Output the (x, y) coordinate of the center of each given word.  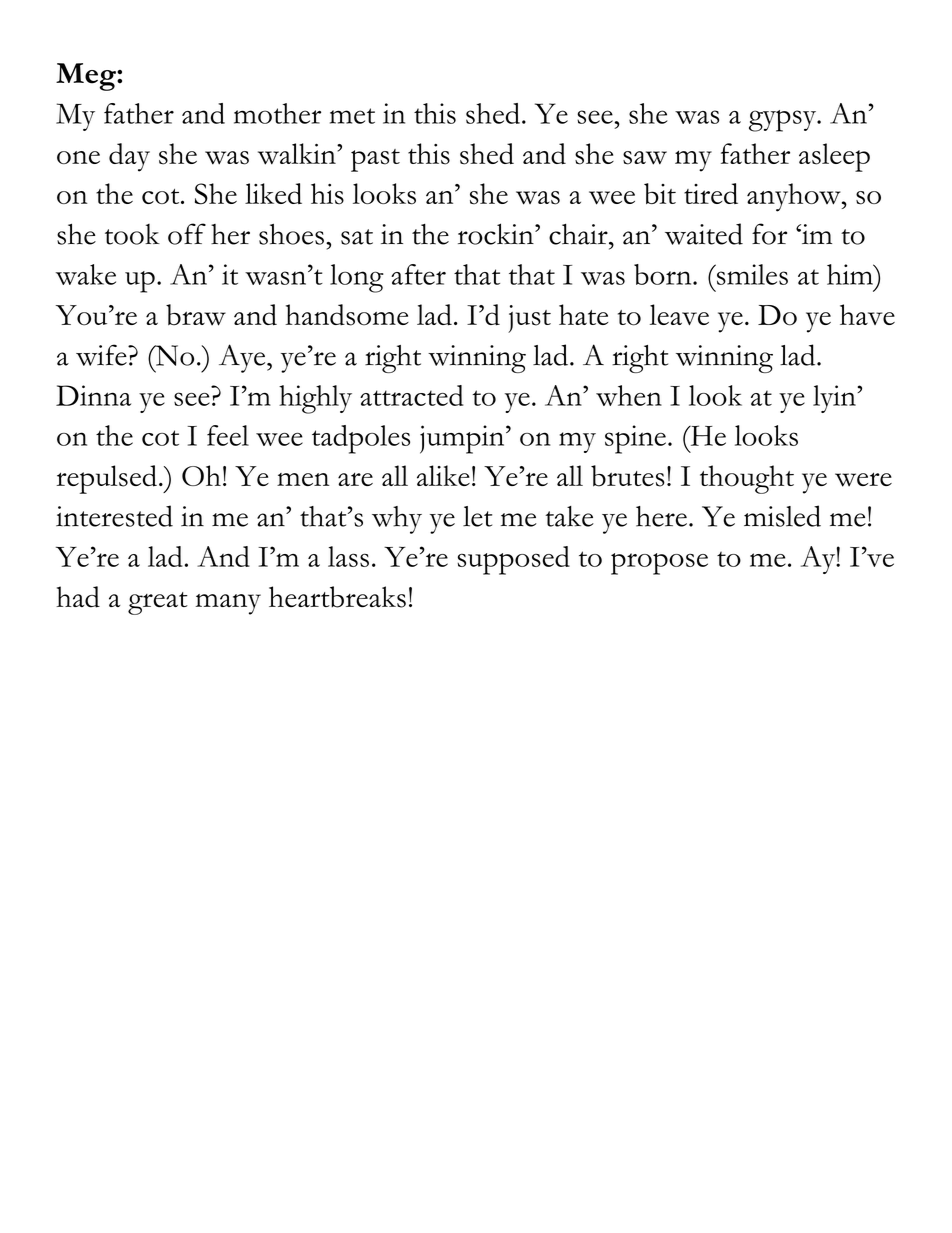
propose (659, 564)
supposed (513, 560)
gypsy (784, 121)
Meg (87, 77)
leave (679, 314)
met (352, 116)
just (529, 319)
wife (102, 355)
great (158, 603)
